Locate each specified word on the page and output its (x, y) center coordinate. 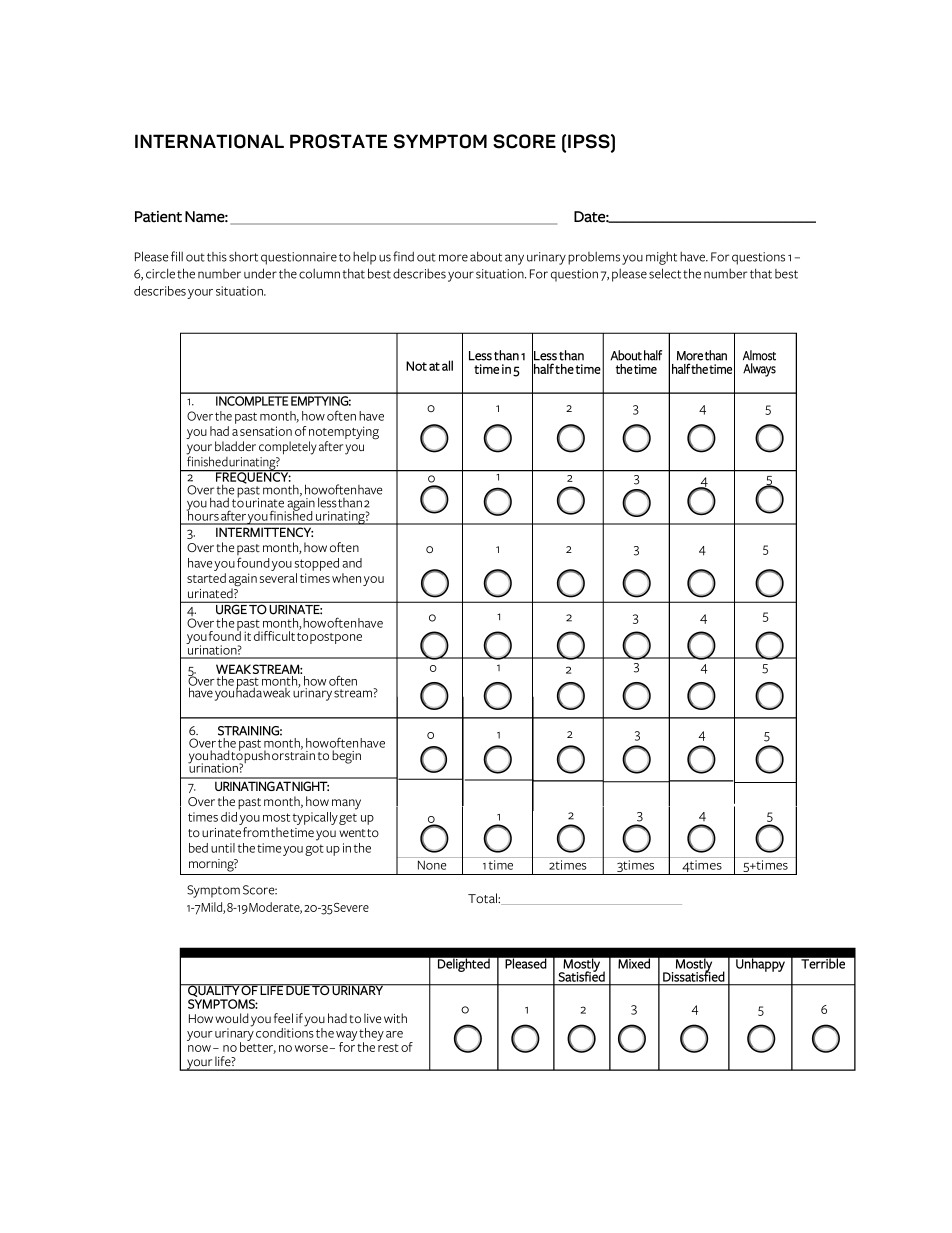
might (661, 258)
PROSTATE (338, 141)
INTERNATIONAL (209, 141)
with (395, 1018)
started (206, 578)
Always (759, 370)
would (231, 1018)
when (346, 578)
